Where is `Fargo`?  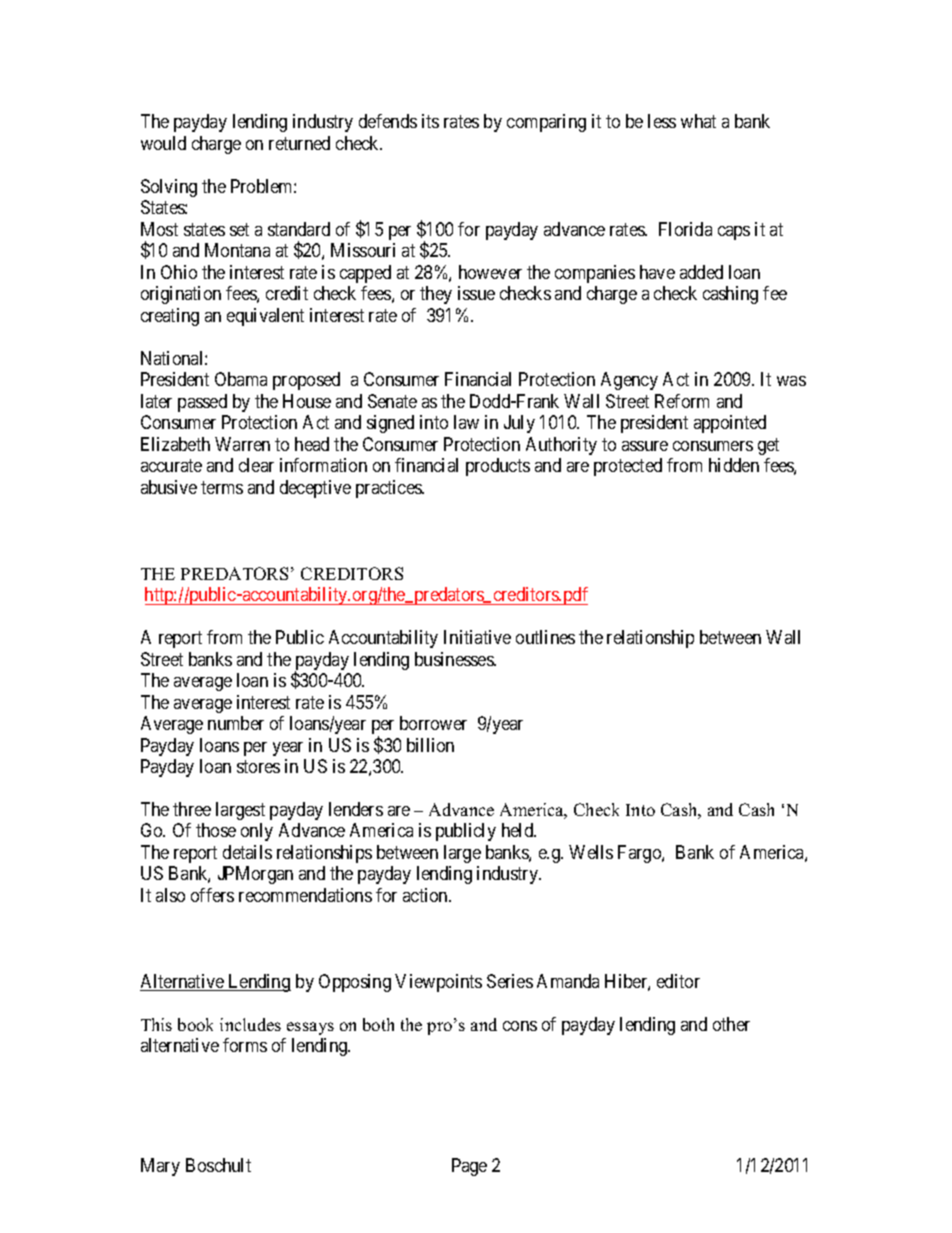
Fargo is located at coordinates (640, 854).
